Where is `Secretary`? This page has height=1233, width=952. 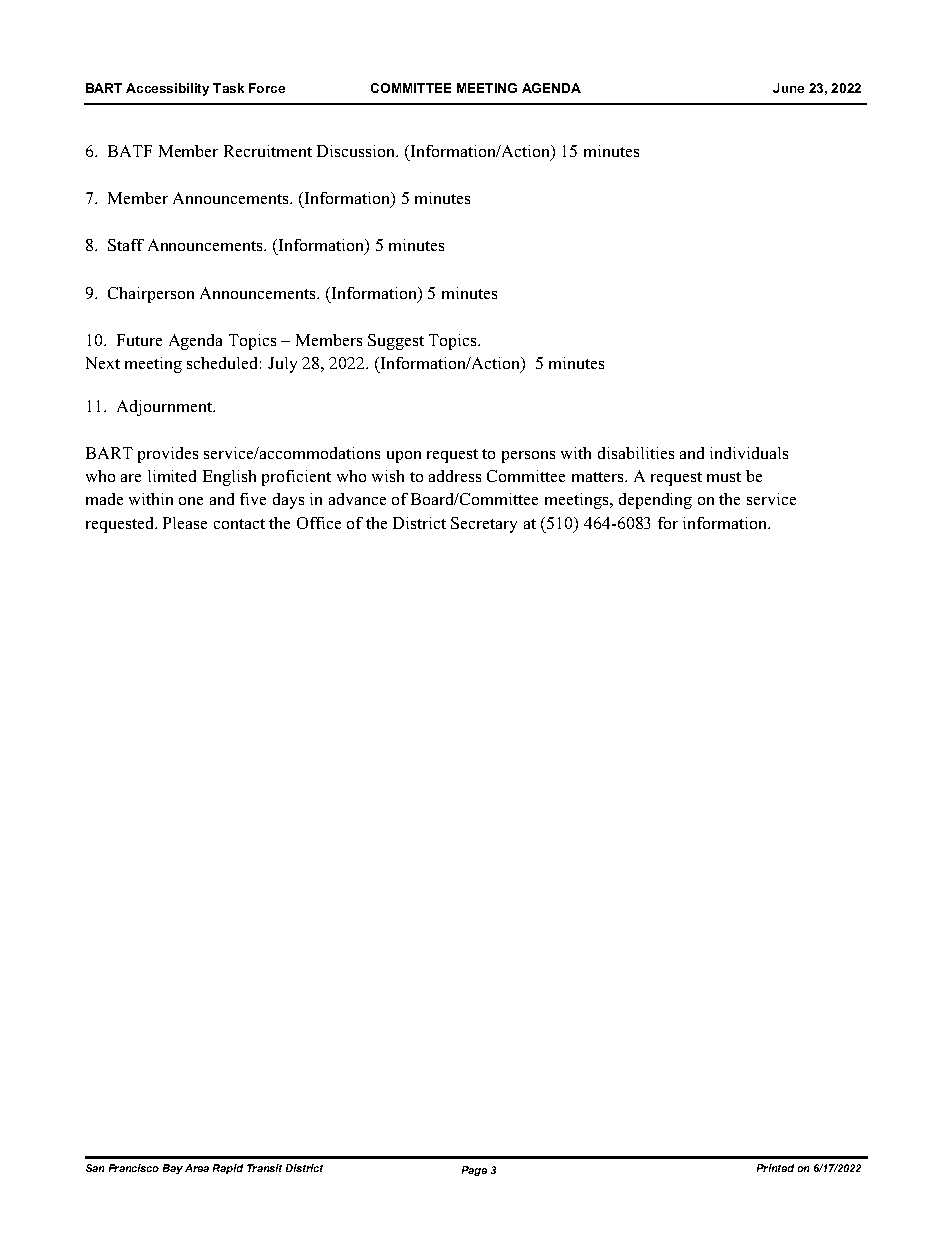
Secretary is located at coordinates (484, 525).
